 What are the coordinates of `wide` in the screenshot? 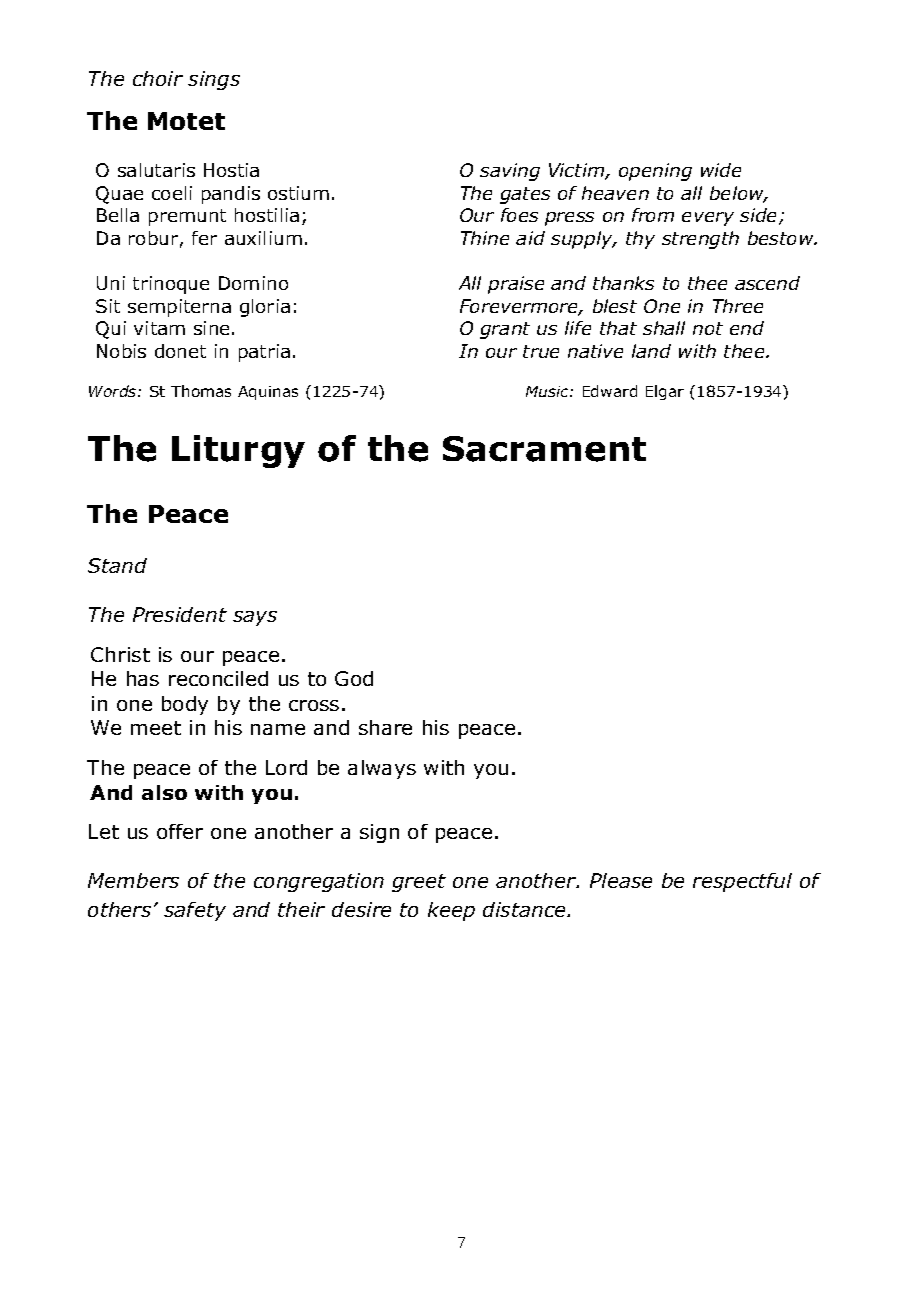 It's located at (721, 170).
